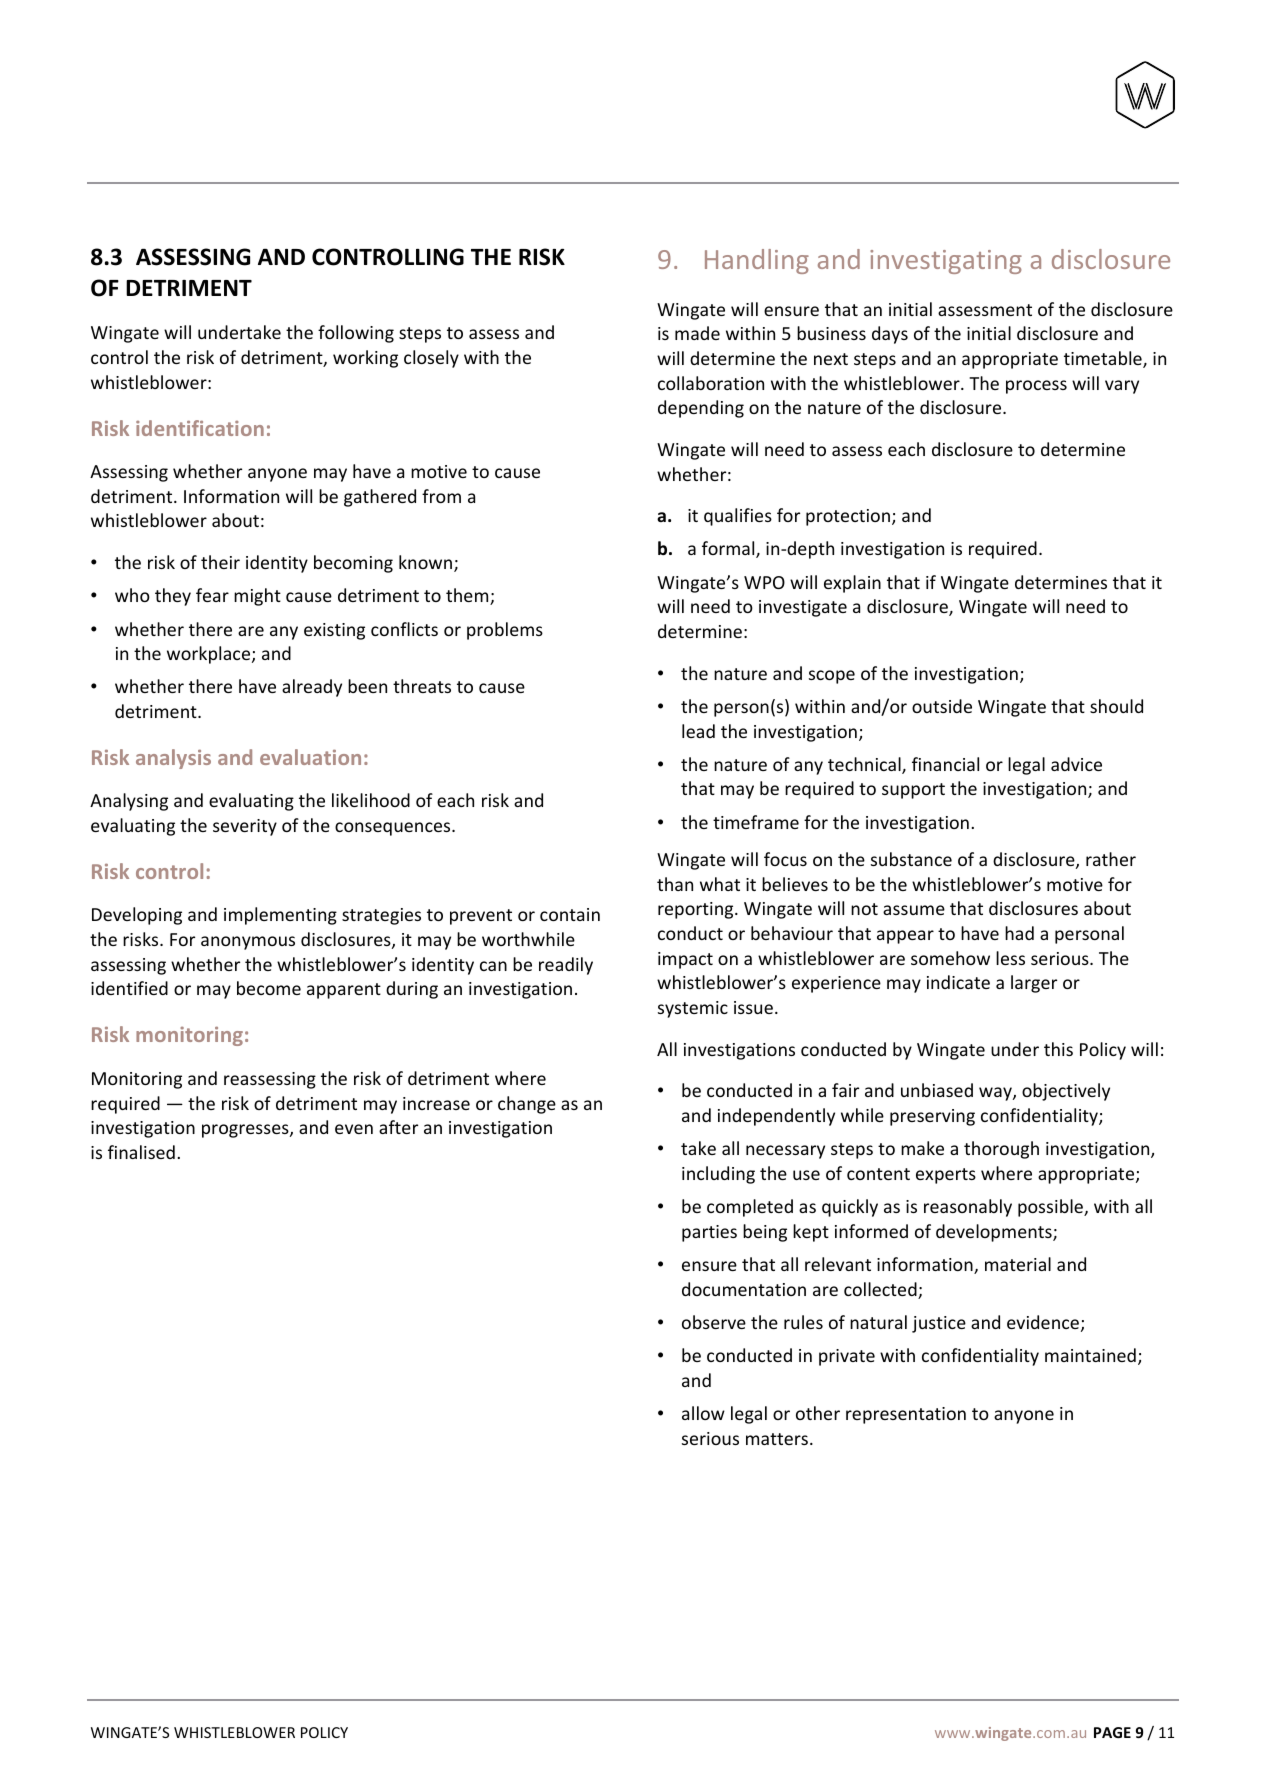 Image resolution: width=1266 pixels, height=1791 pixels. What do you see at coordinates (852, 584) in the page?
I see `explain` at bounding box center [852, 584].
